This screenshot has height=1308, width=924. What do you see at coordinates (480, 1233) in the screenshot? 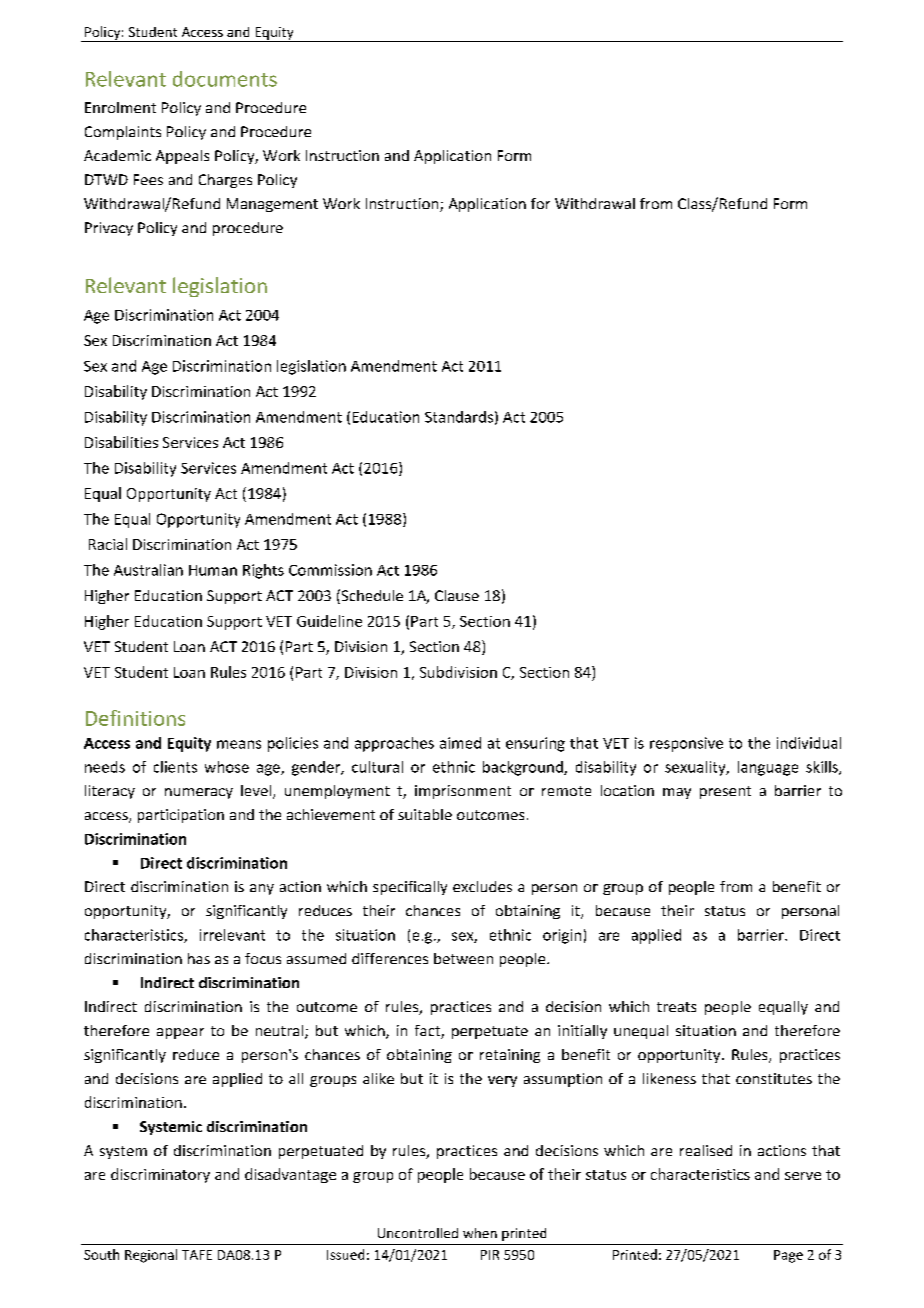
I see `when` at bounding box center [480, 1233].
